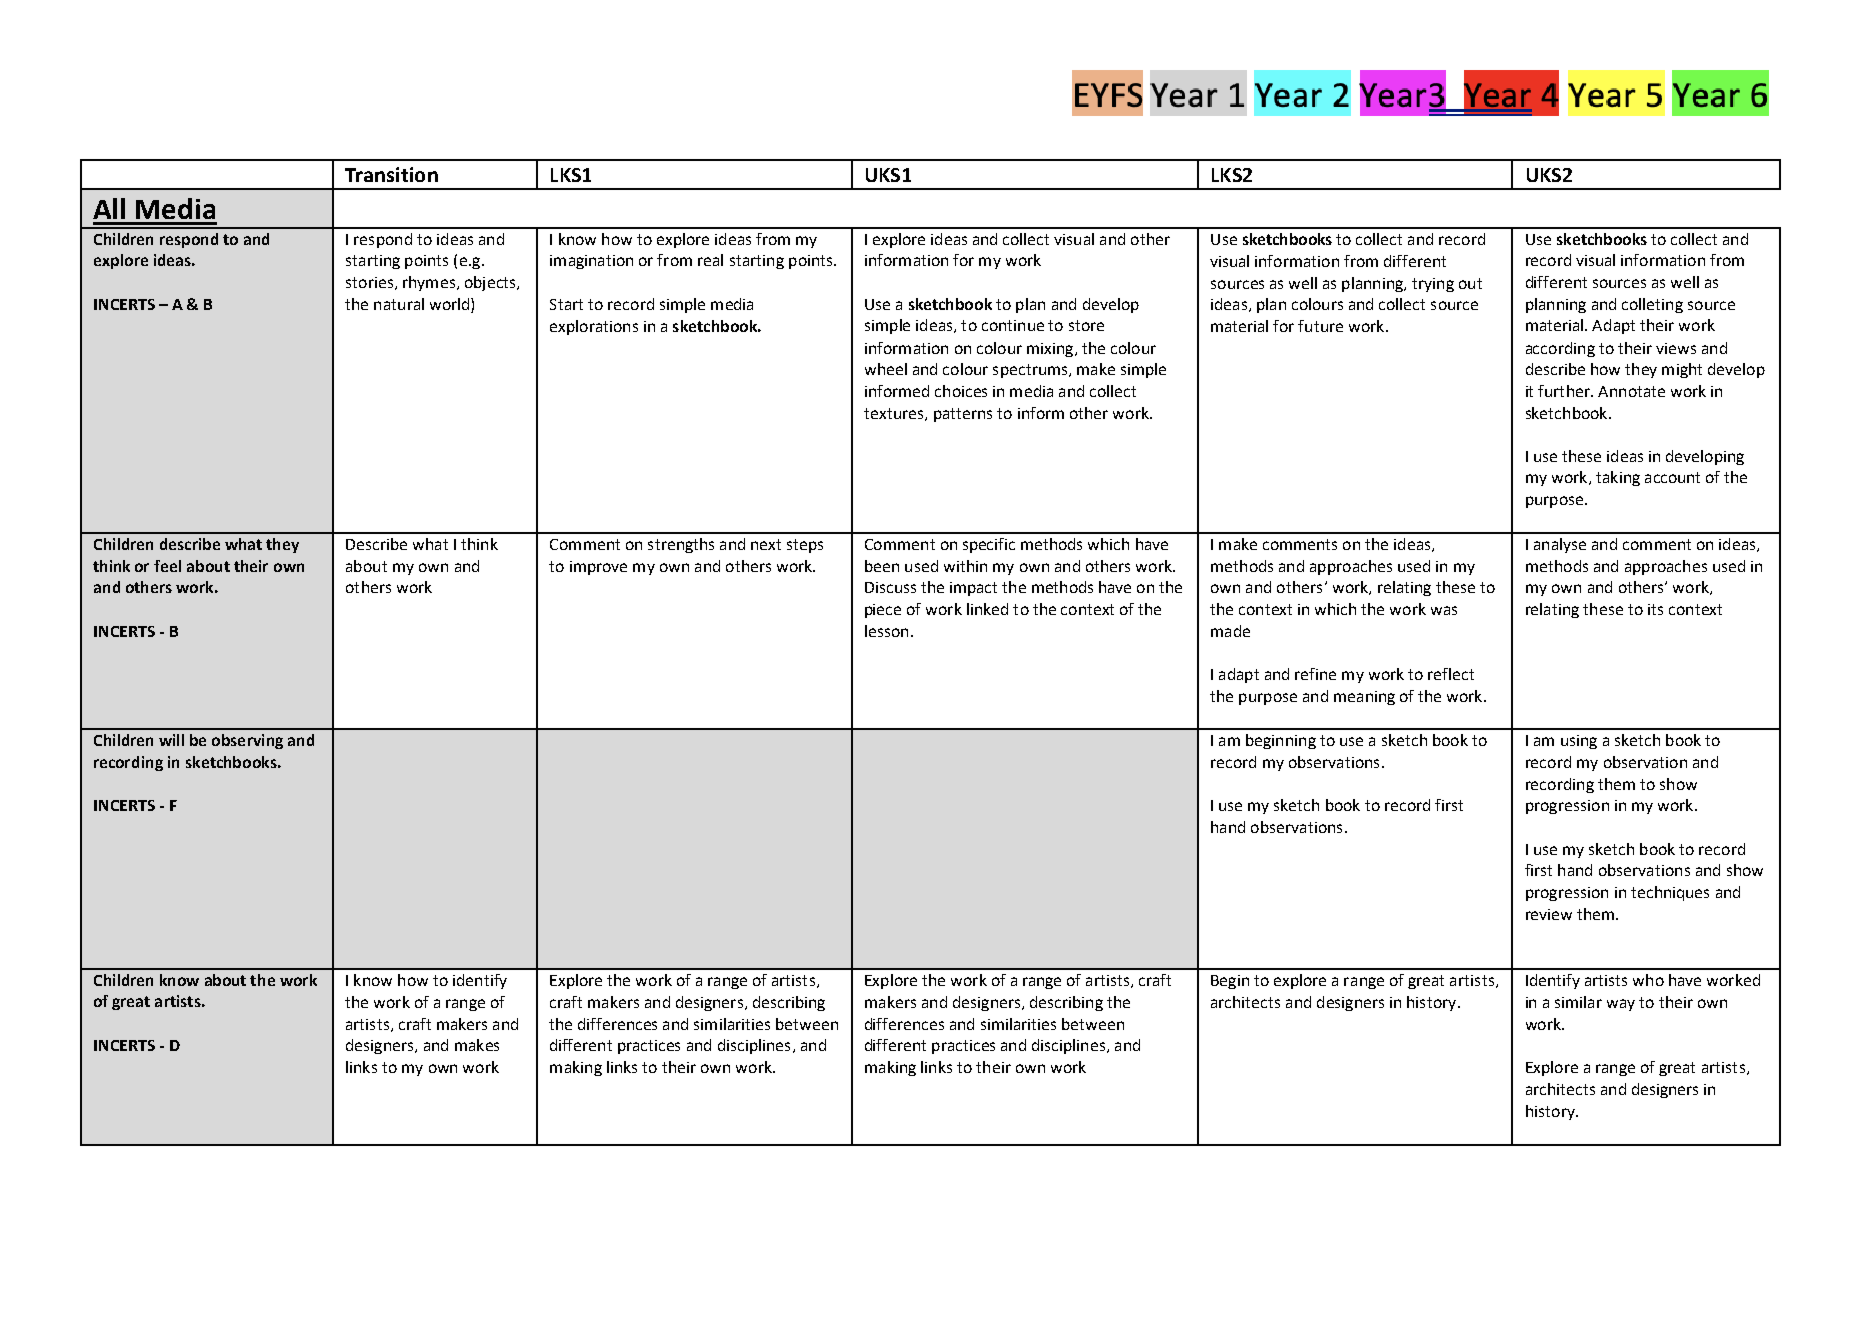  I want to click on who, so click(1648, 980).
